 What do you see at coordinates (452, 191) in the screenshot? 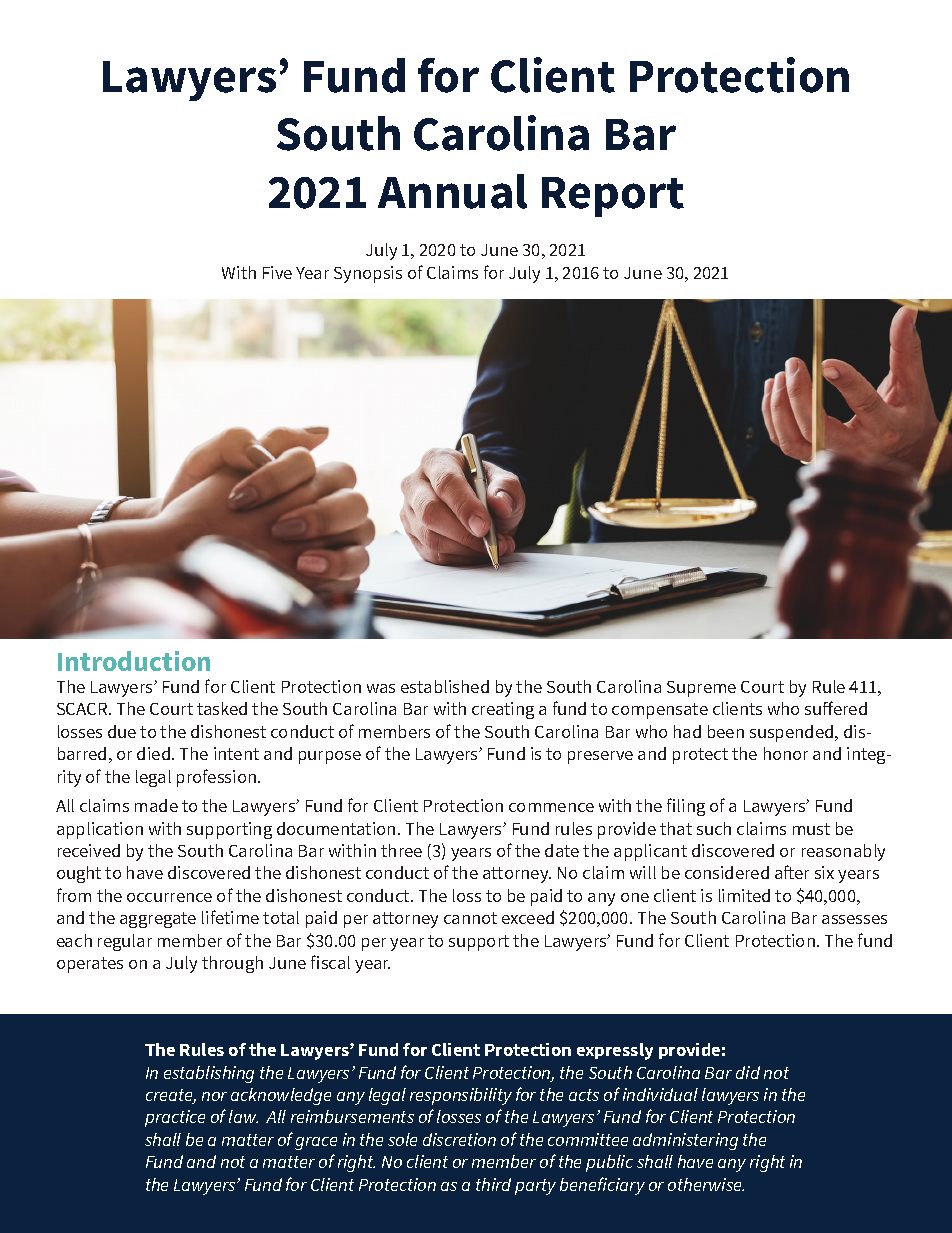
I see `Annual` at bounding box center [452, 191].
